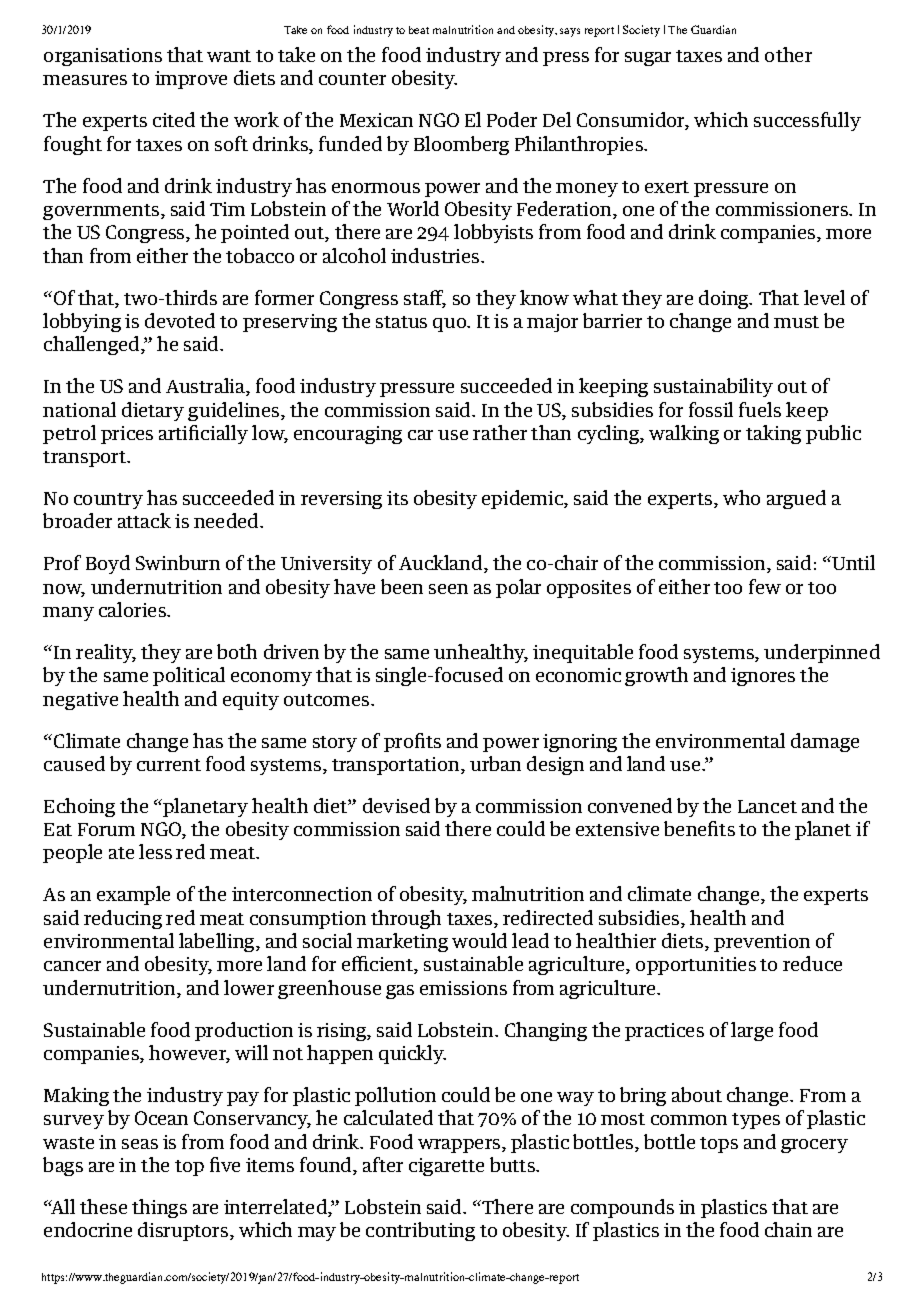  What do you see at coordinates (479, 940) in the screenshot?
I see `would` at bounding box center [479, 940].
